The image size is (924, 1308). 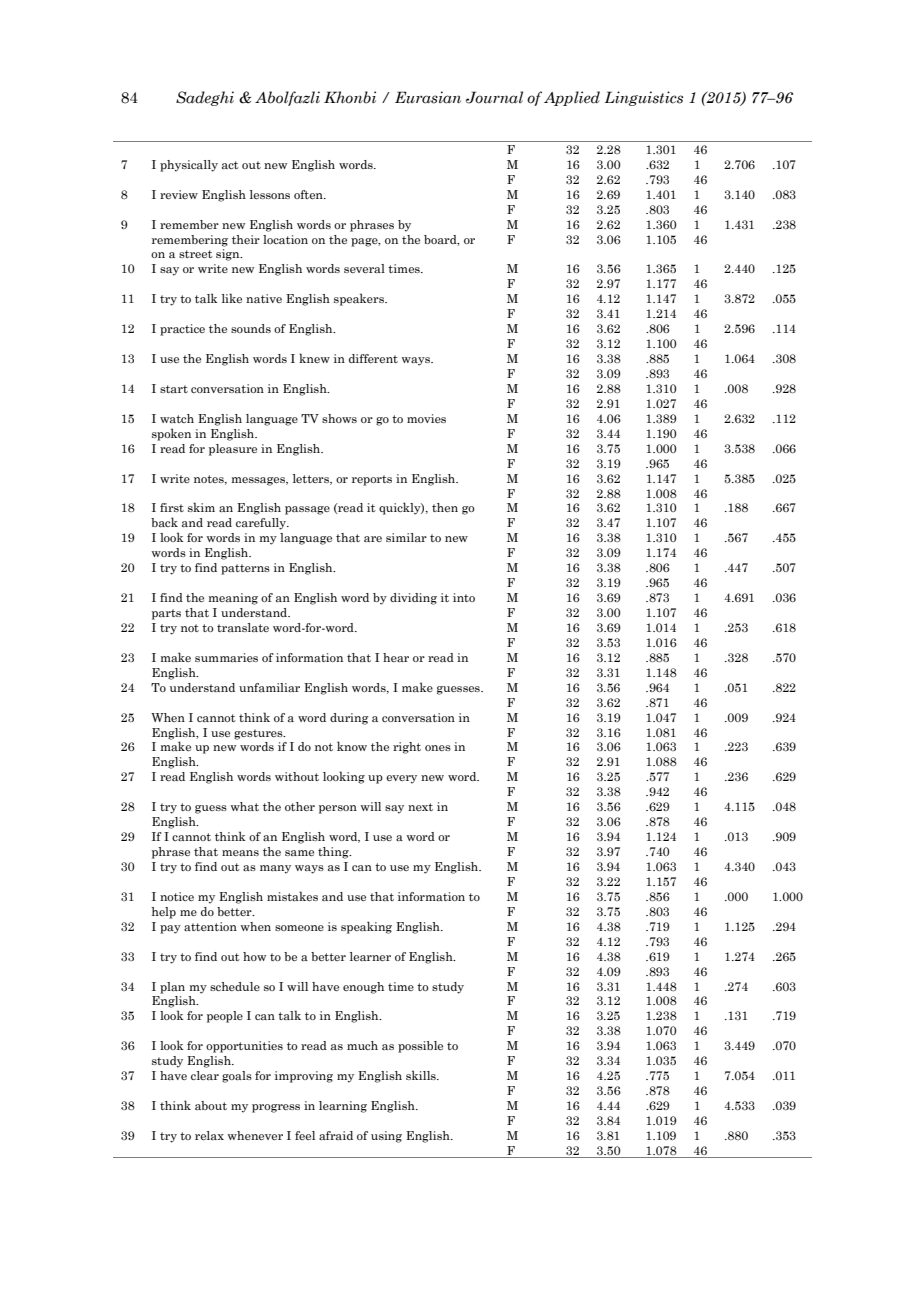 I want to click on Eurasian, so click(x=428, y=97).
